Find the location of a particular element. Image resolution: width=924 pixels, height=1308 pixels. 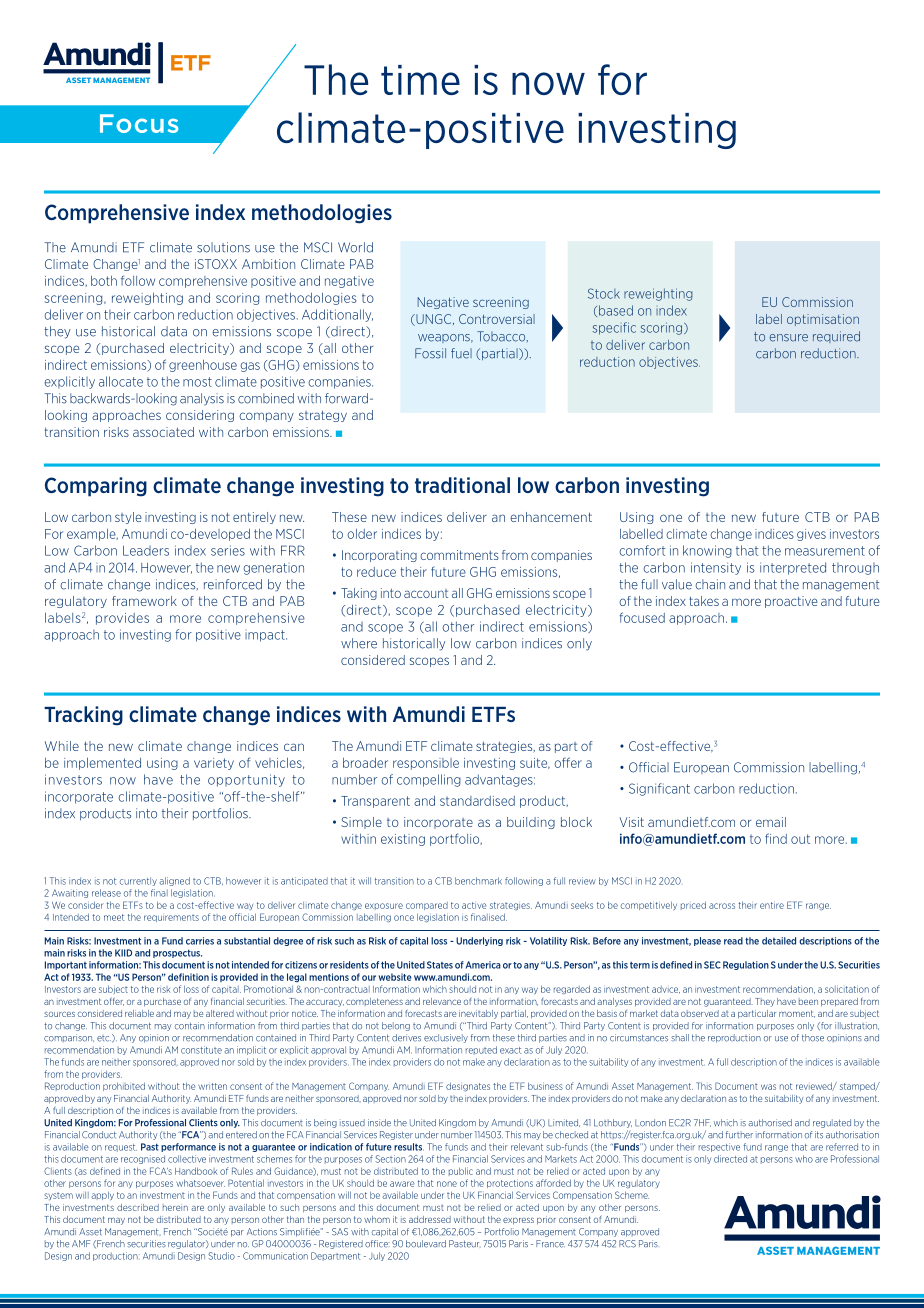

compelling is located at coordinates (429, 780).
